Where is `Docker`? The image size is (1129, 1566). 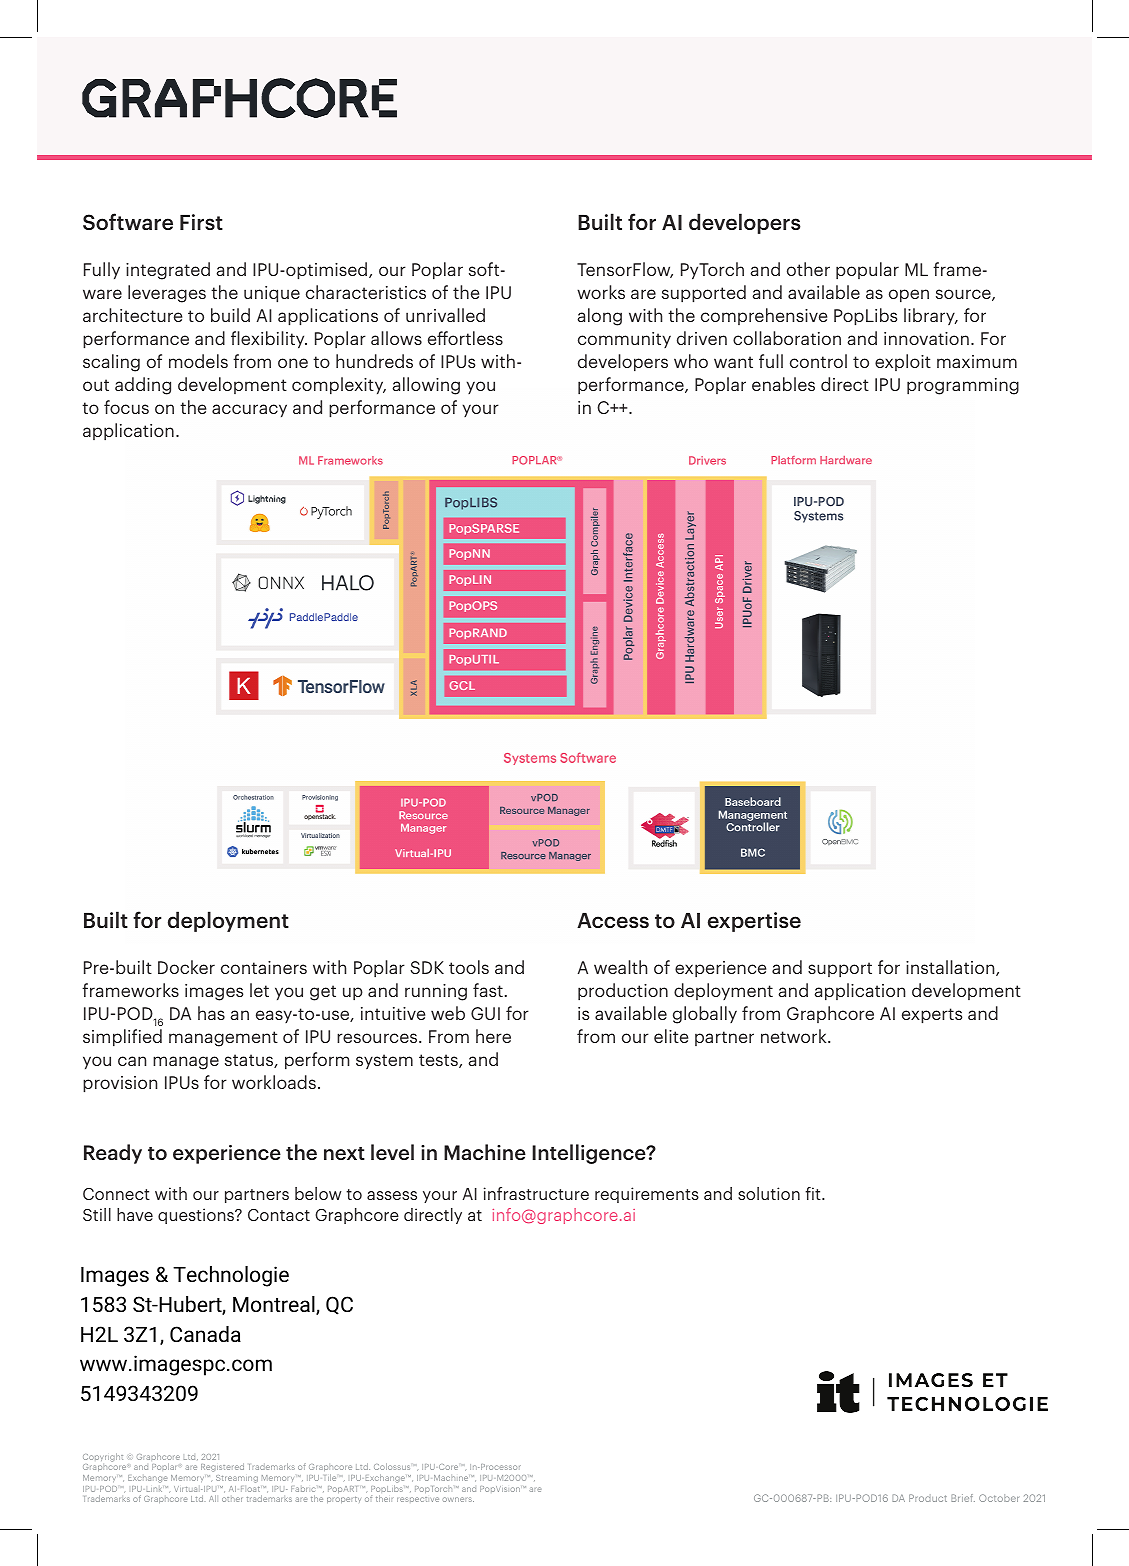
Docker is located at coordinates (186, 967).
